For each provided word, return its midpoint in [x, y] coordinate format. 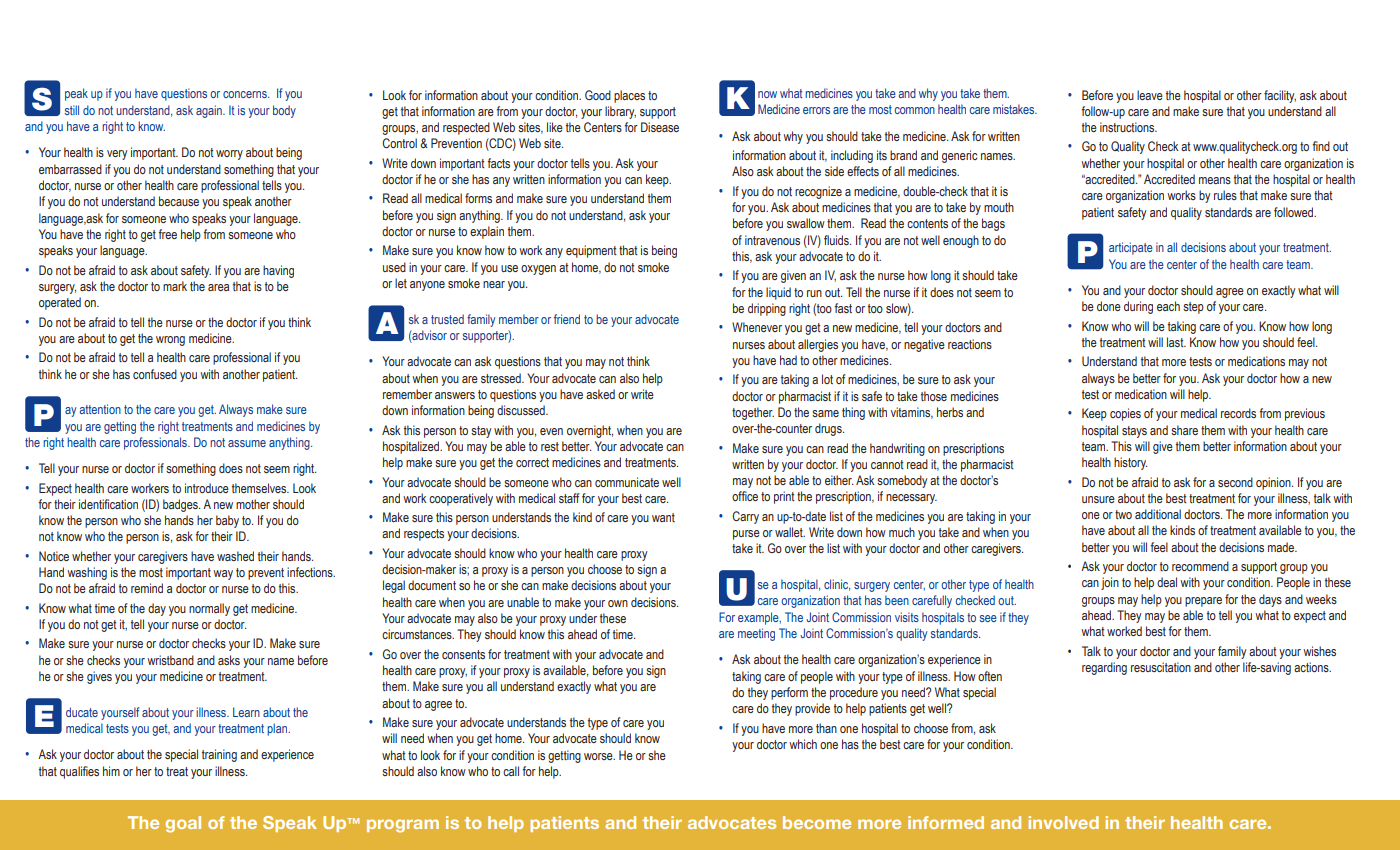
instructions [1128, 127]
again [210, 111]
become [817, 822]
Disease [660, 127]
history [1130, 463]
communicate [627, 482]
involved [1063, 822]
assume [247, 443]
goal [183, 824]
